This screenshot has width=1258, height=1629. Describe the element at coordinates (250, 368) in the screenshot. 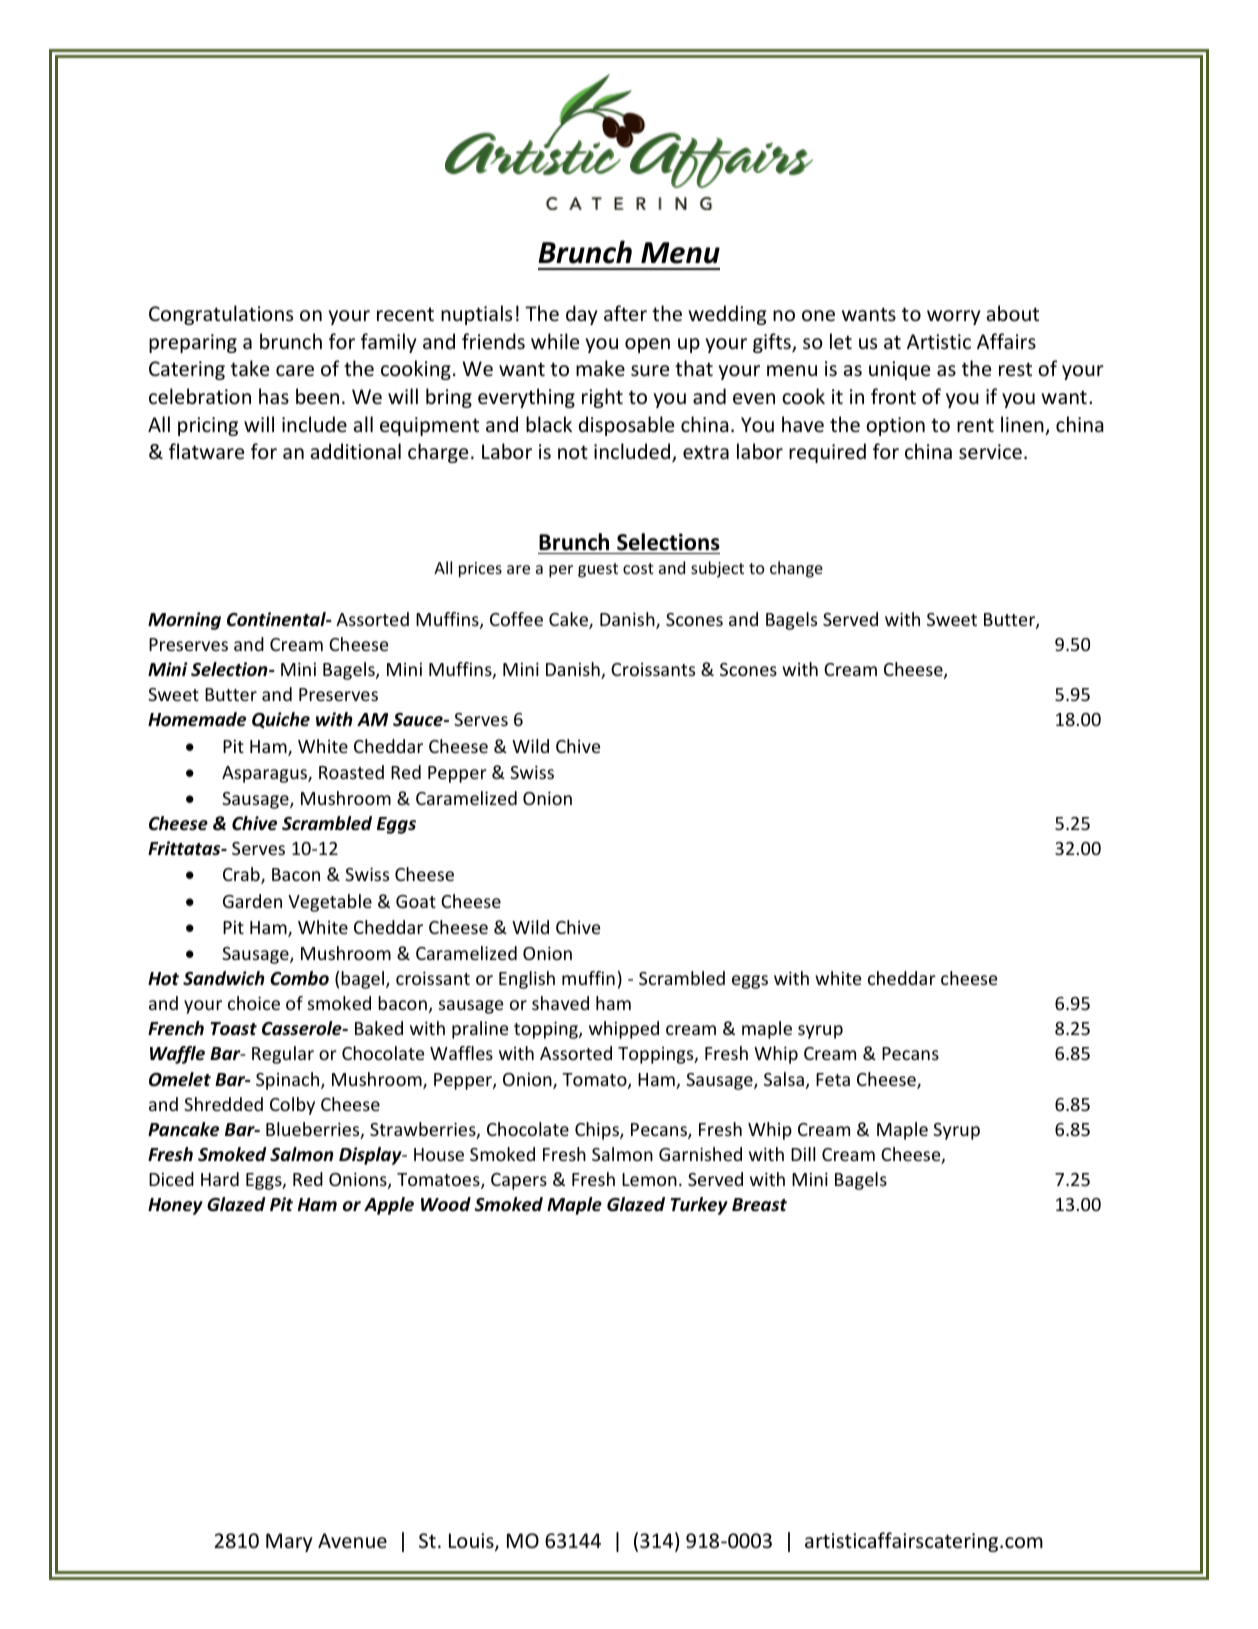

I see `take` at that location.
